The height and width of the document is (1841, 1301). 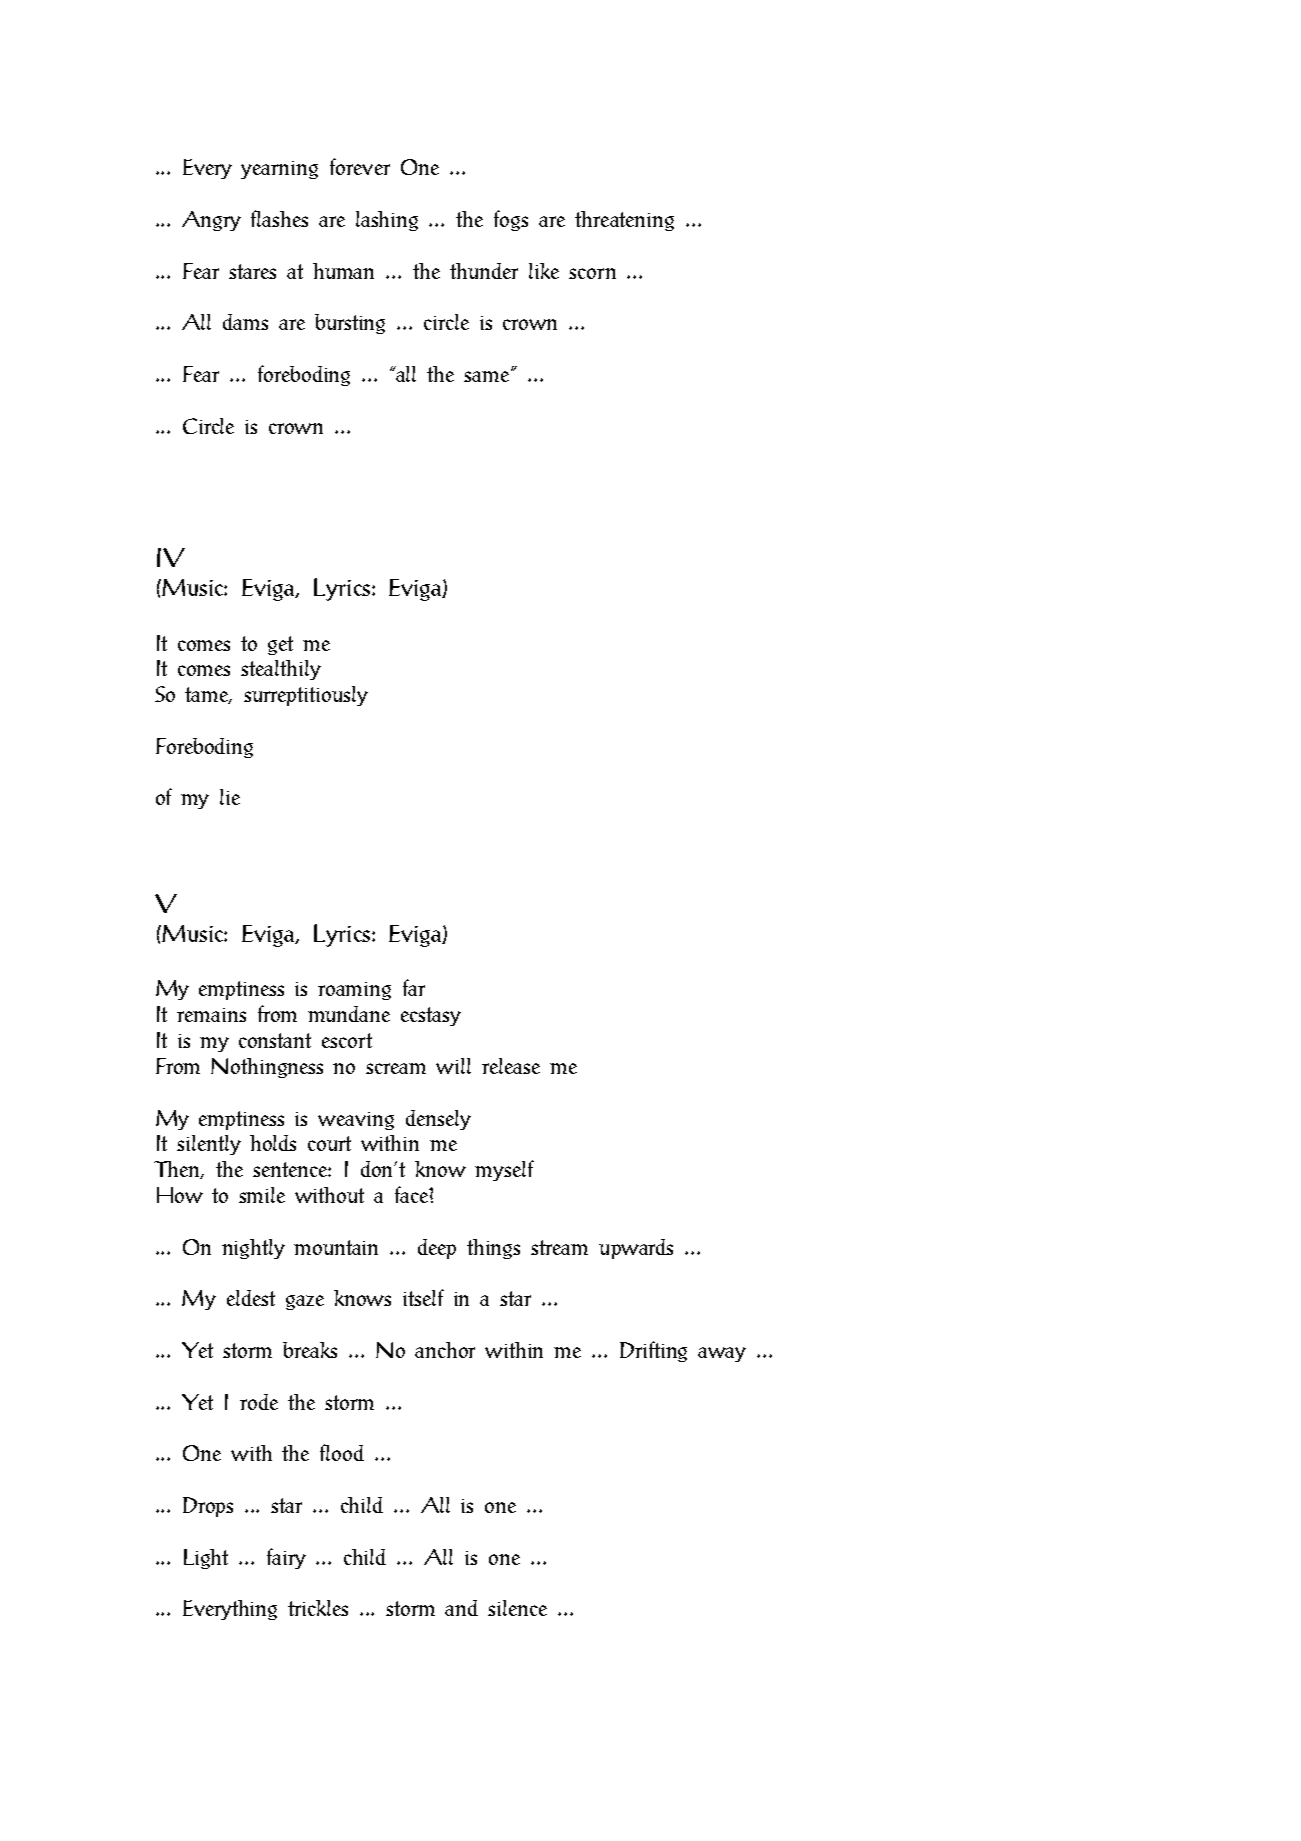 What do you see at coordinates (211, 221) in the document?
I see `Angry` at bounding box center [211, 221].
